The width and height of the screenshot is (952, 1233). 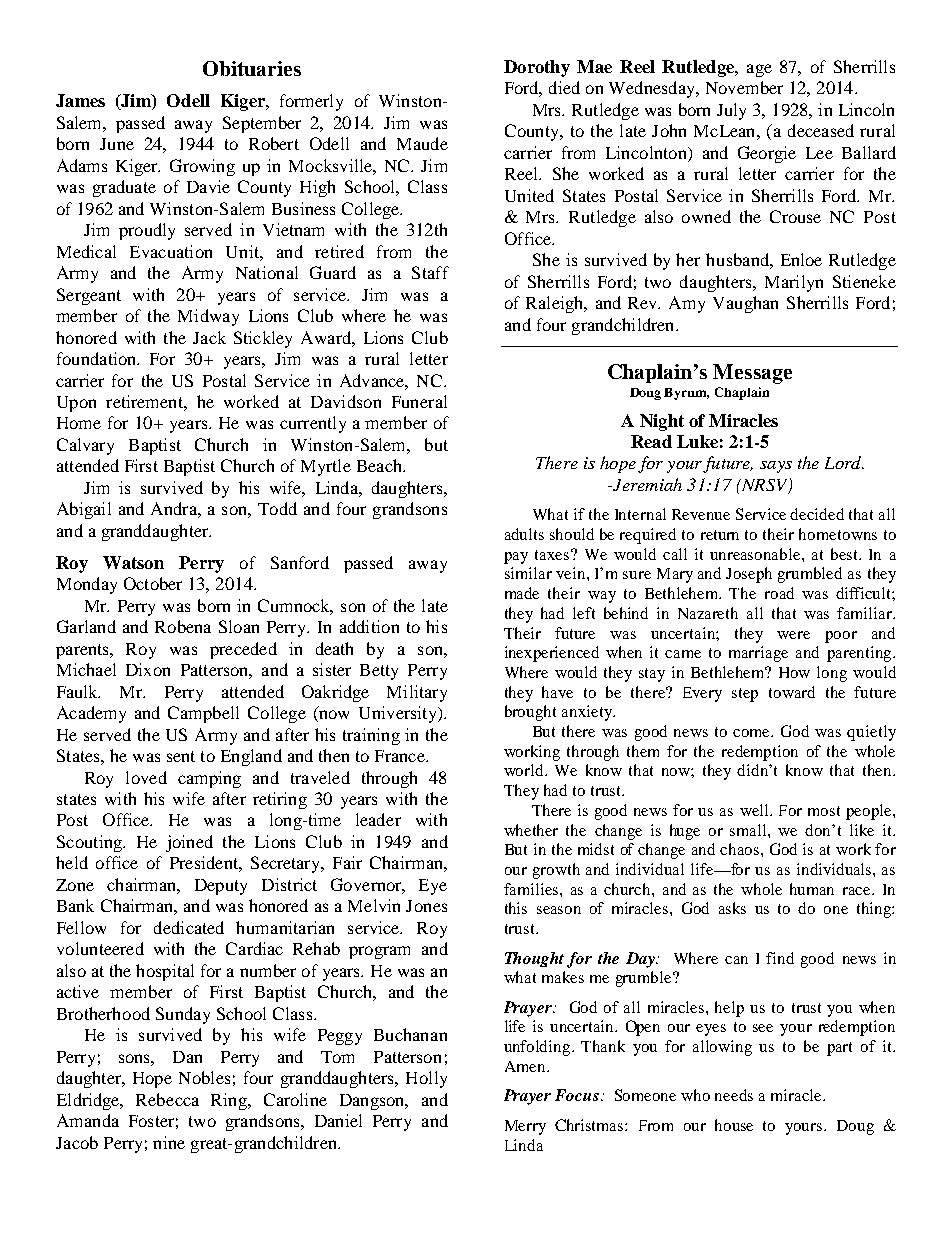 What do you see at coordinates (741, 849) in the screenshot?
I see `chaos` at bounding box center [741, 849].
